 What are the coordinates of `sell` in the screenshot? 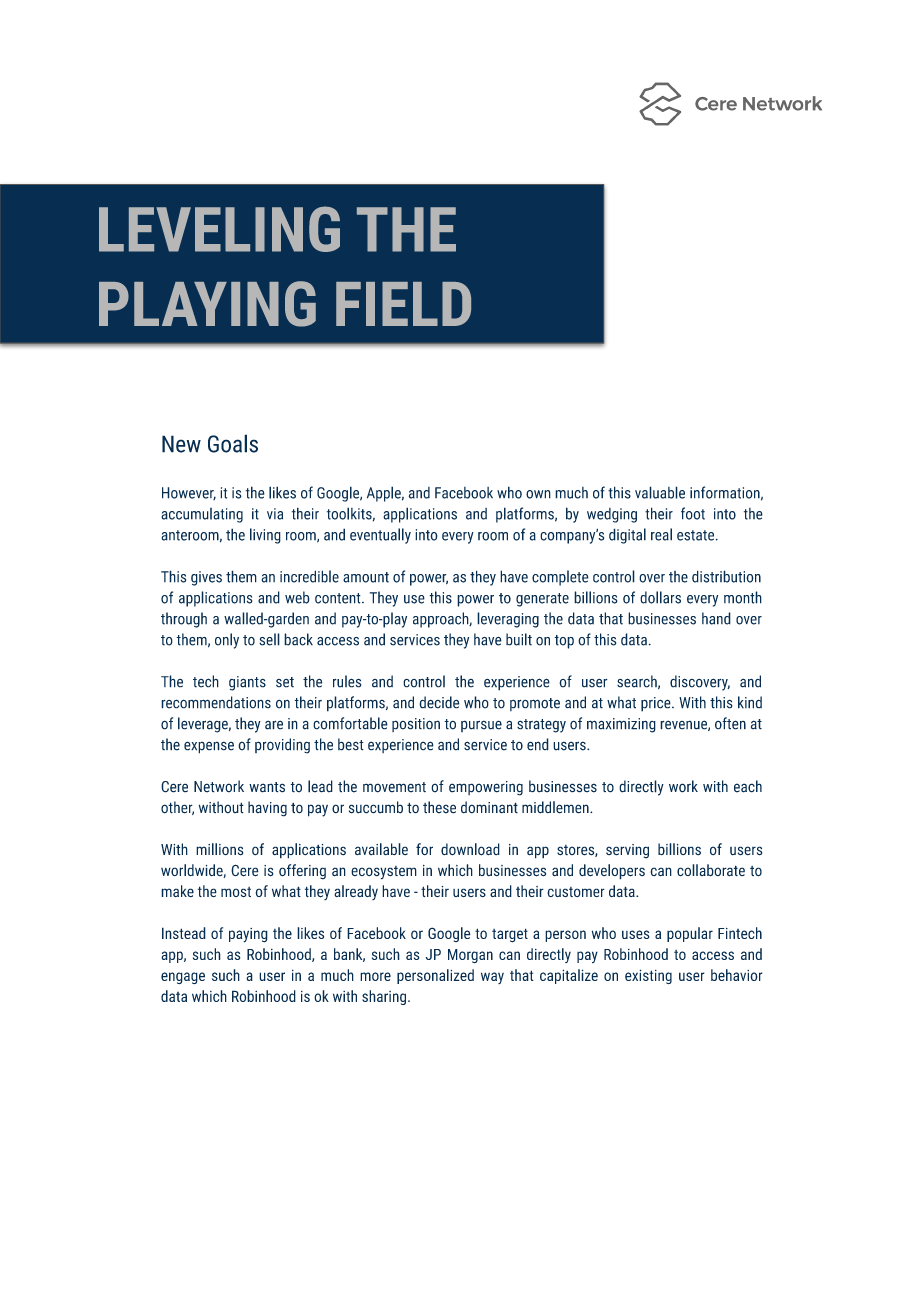 It's located at (269, 639).
